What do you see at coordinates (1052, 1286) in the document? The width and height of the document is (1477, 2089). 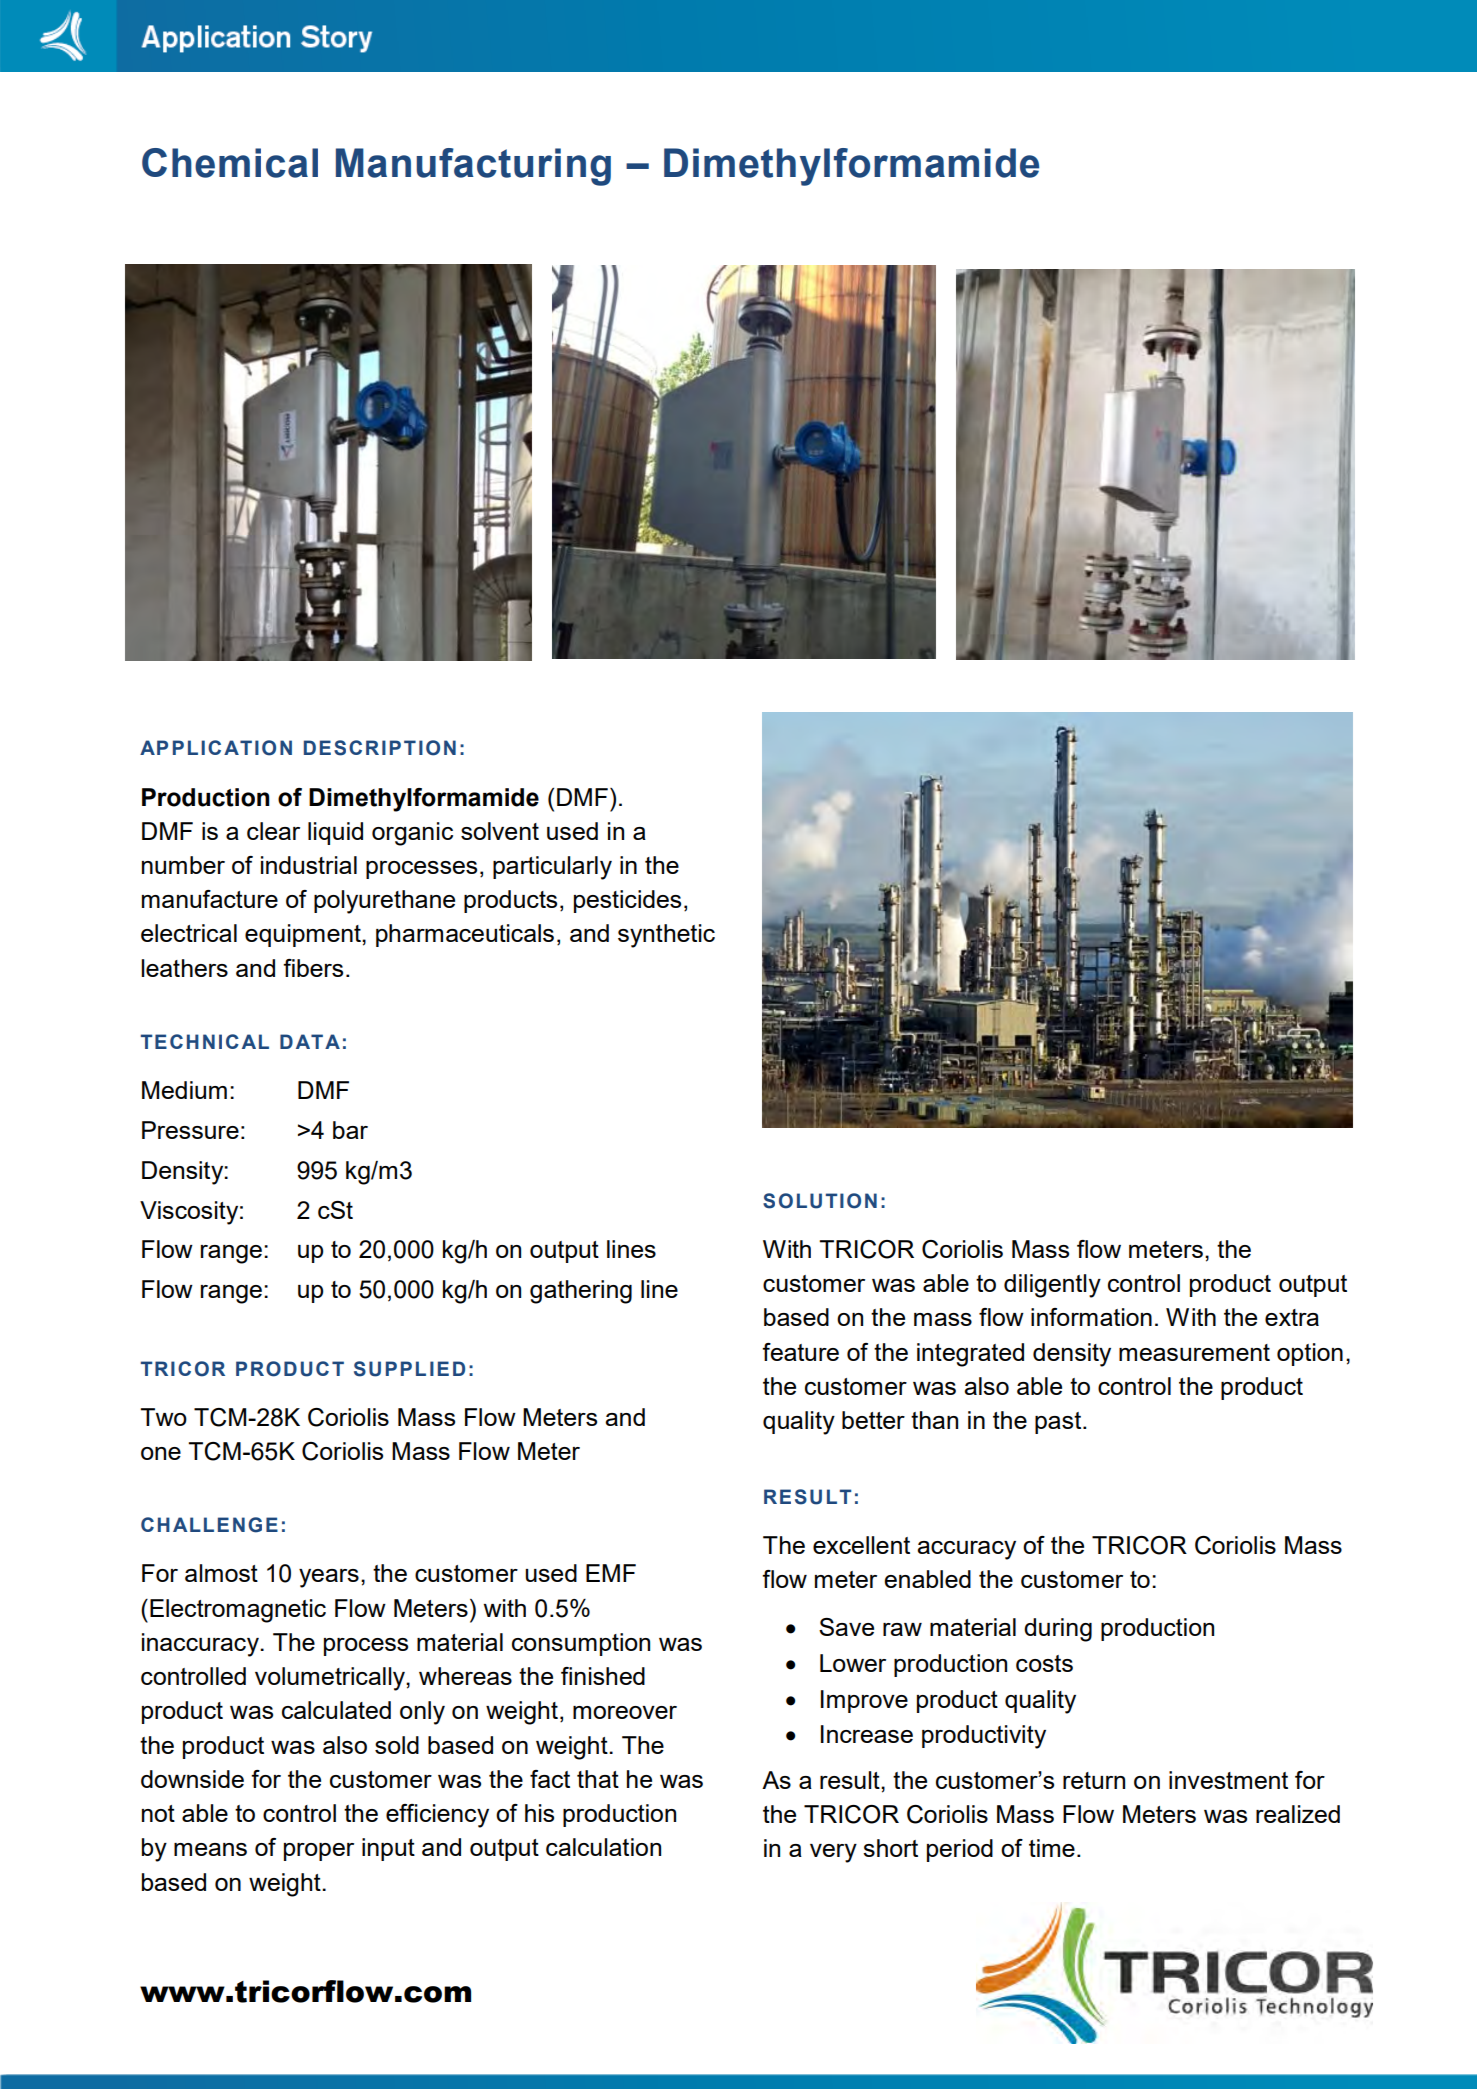 I see `diligently` at bounding box center [1052, 1286].
